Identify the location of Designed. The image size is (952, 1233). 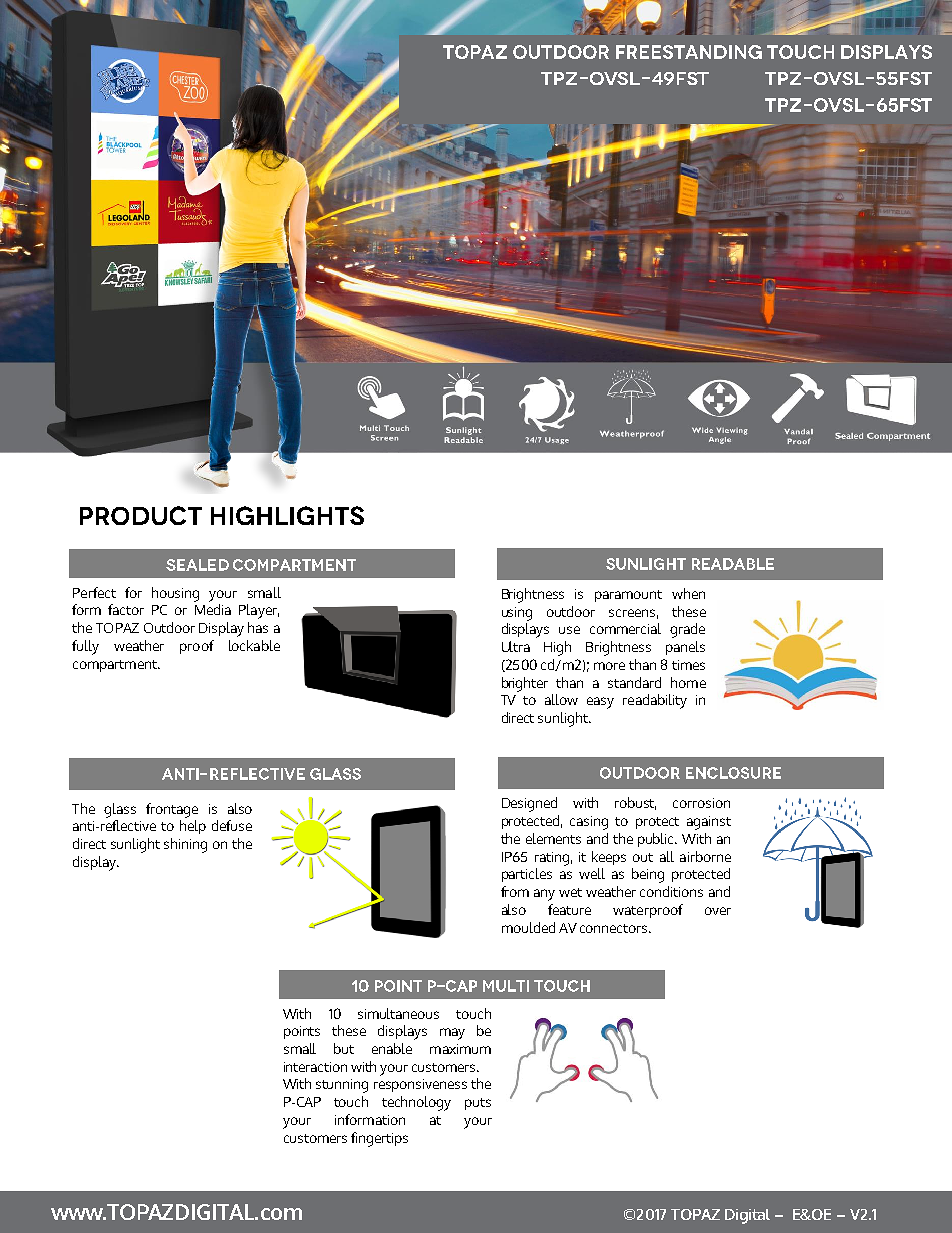
(529, 804).
